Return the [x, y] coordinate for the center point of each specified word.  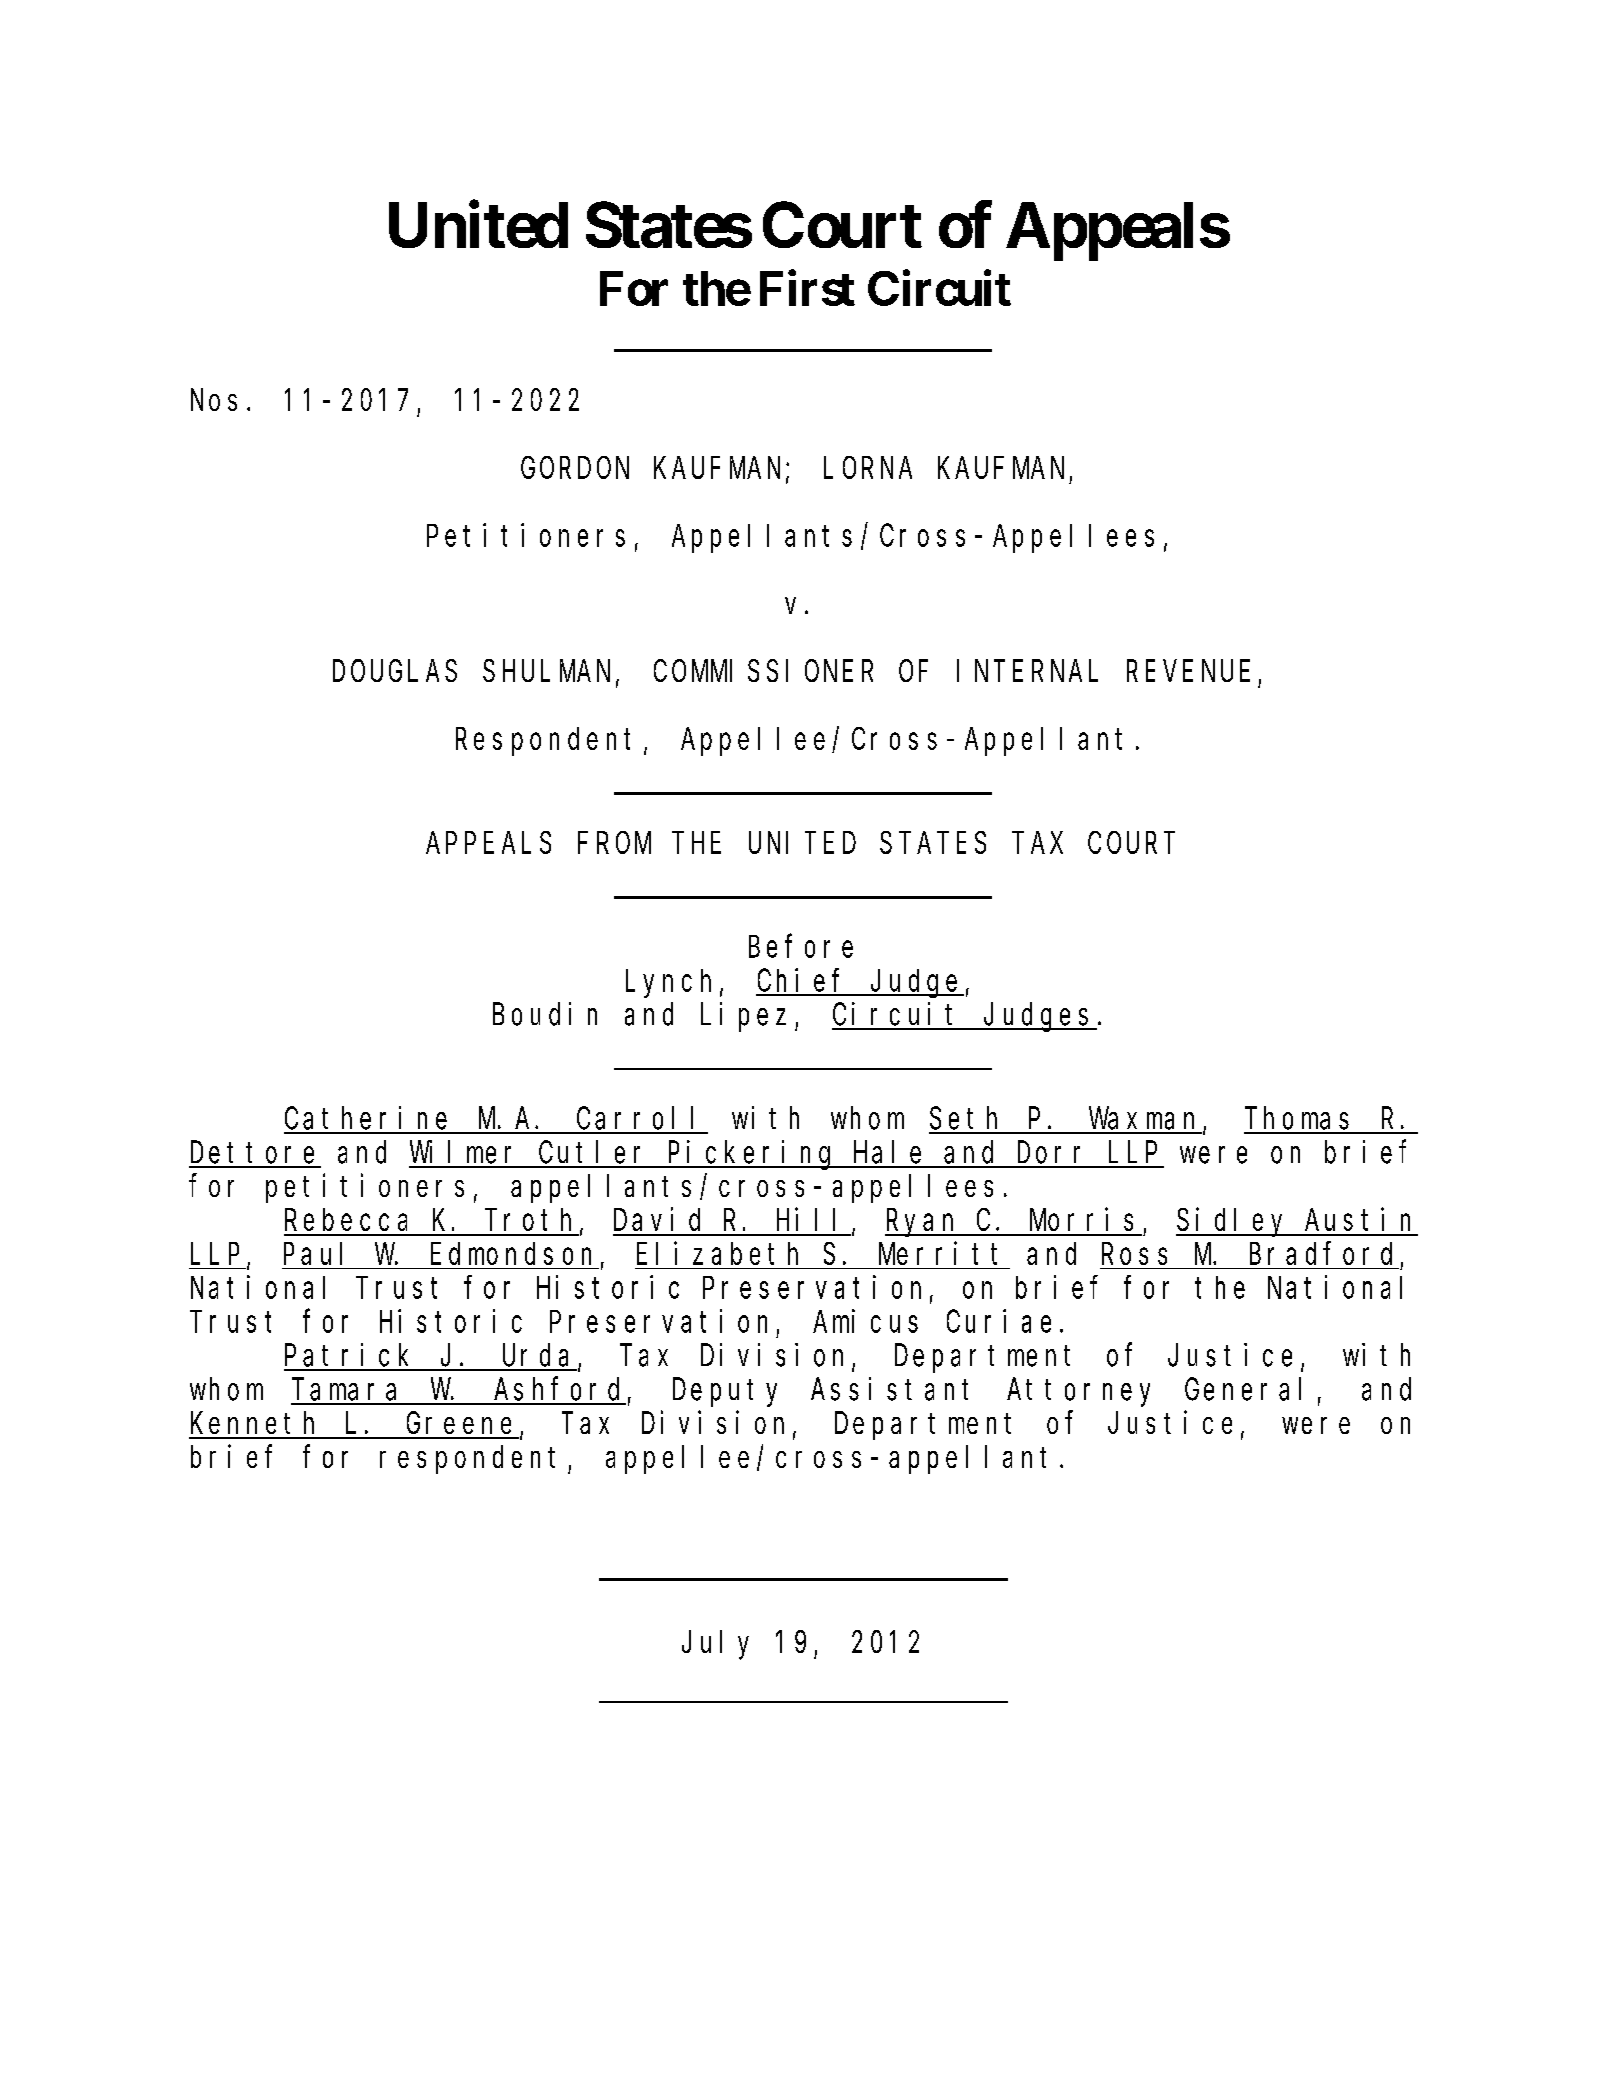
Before [801, 946]
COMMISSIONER [763, 671]
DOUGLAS [395, 671]
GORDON [575, 468]
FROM [614, 843]
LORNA [868, 468]
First [807, 288]
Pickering [752, 1155]
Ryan [923, 1224]
